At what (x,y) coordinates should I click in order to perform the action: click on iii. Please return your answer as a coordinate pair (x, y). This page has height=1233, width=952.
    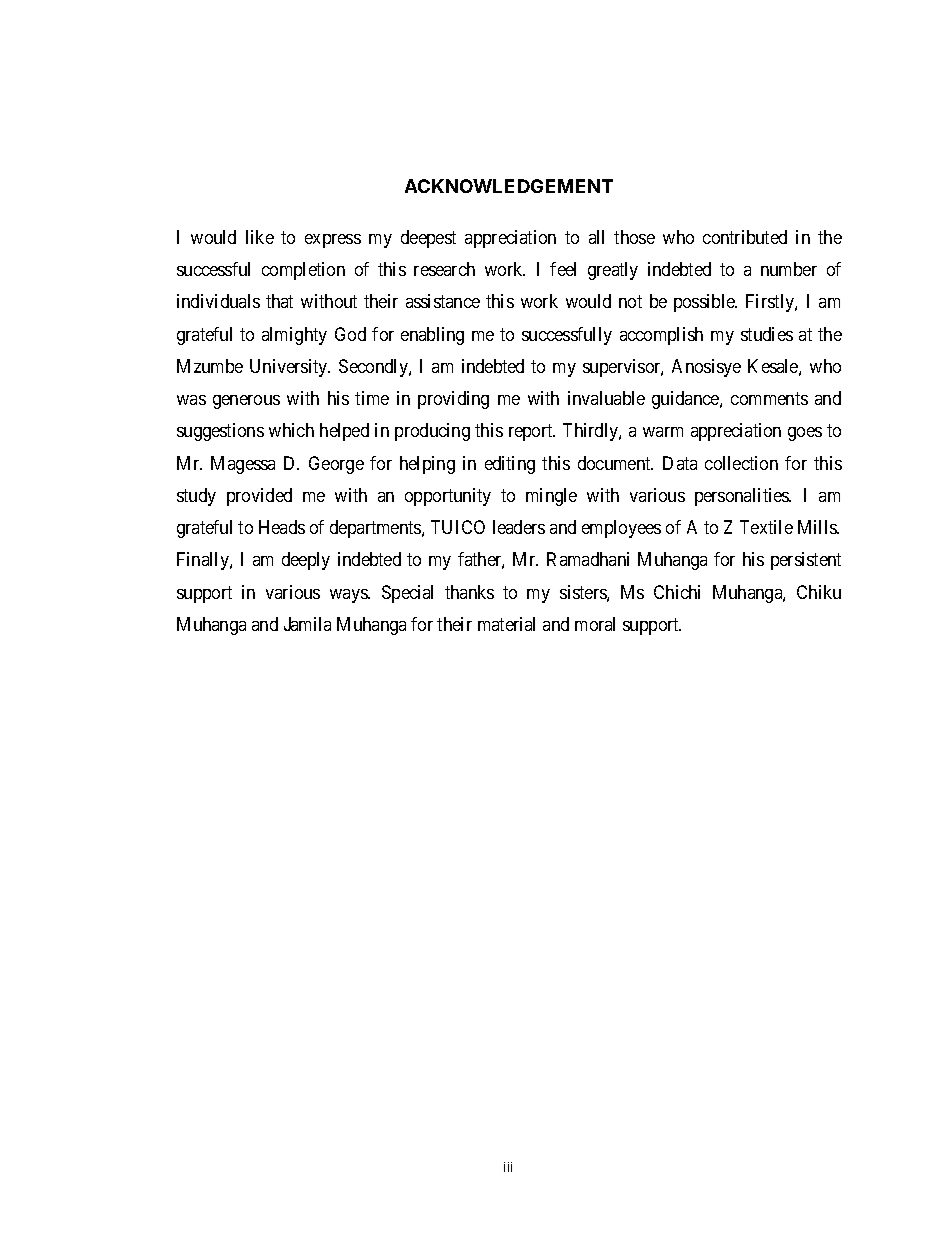
    Looking at the image, I should click on (508, 1167).
